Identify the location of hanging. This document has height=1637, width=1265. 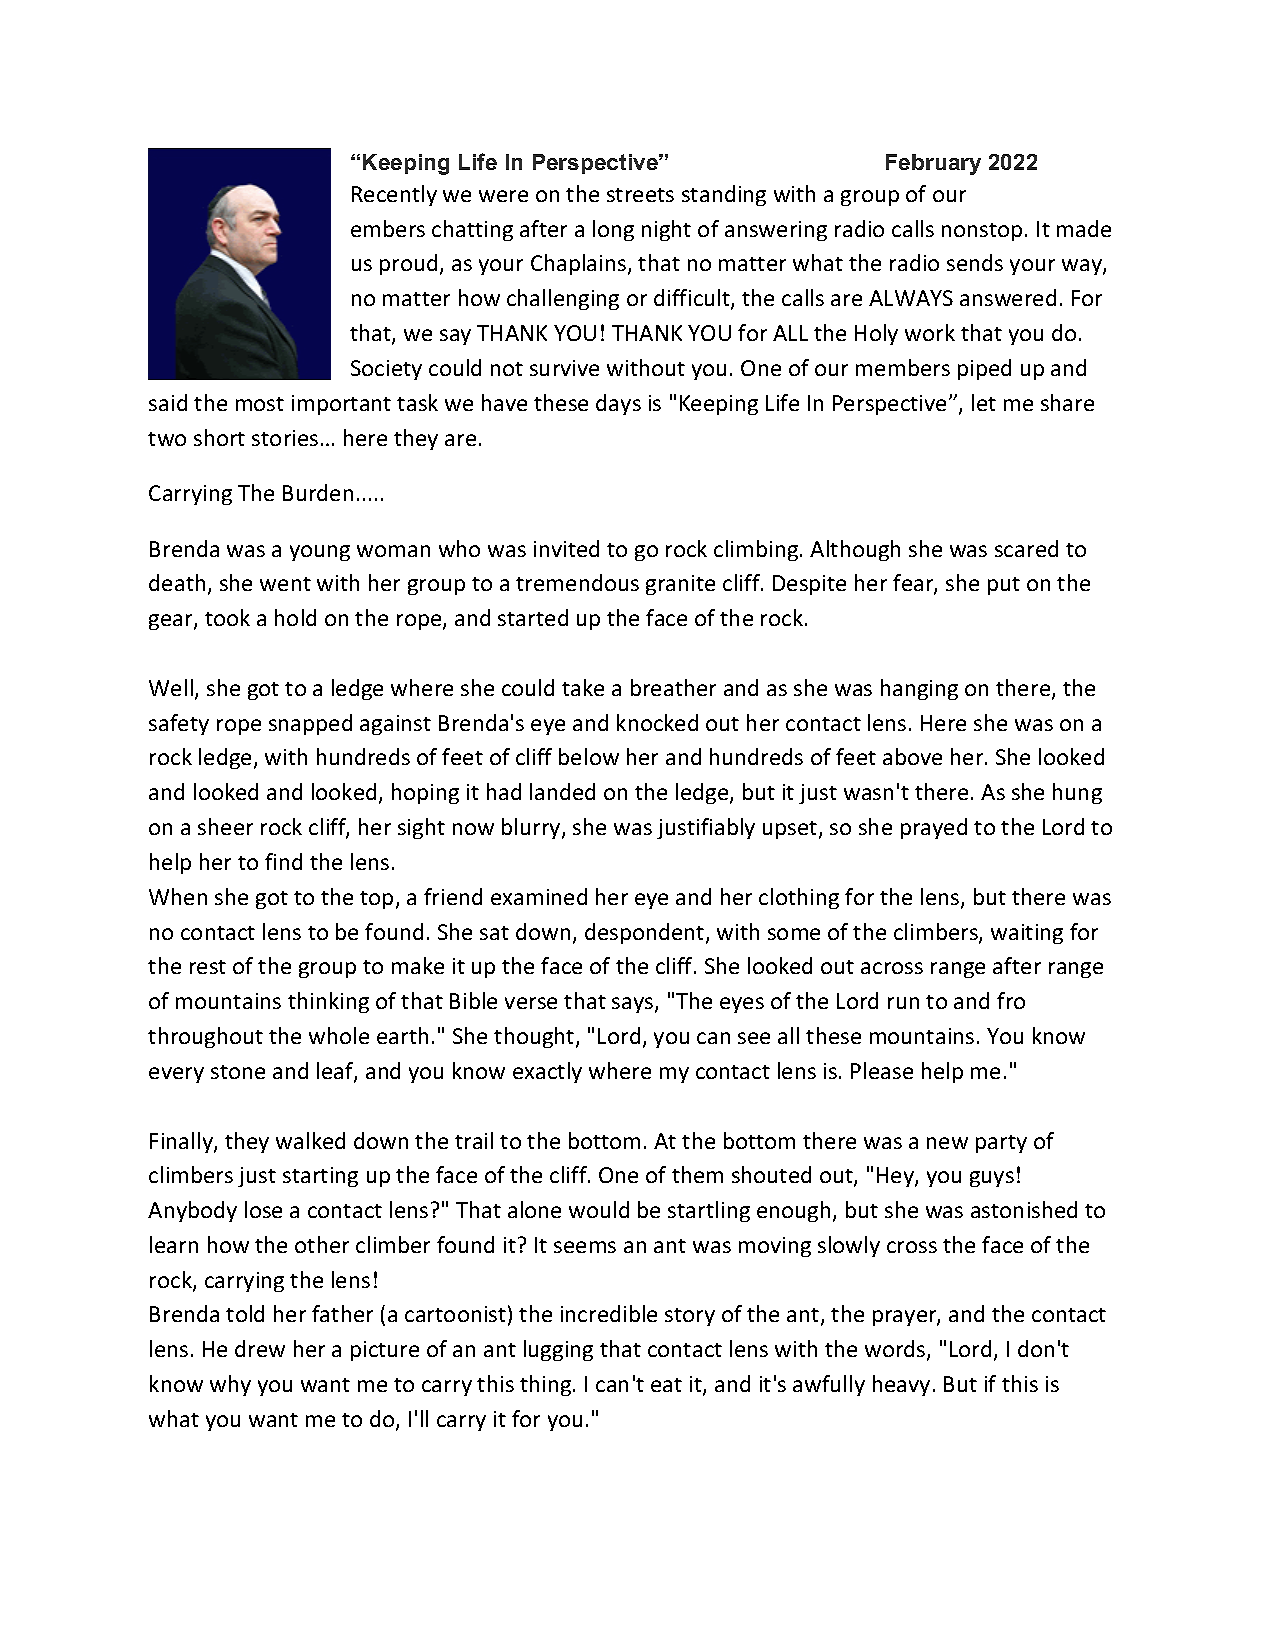
(919, 689).
